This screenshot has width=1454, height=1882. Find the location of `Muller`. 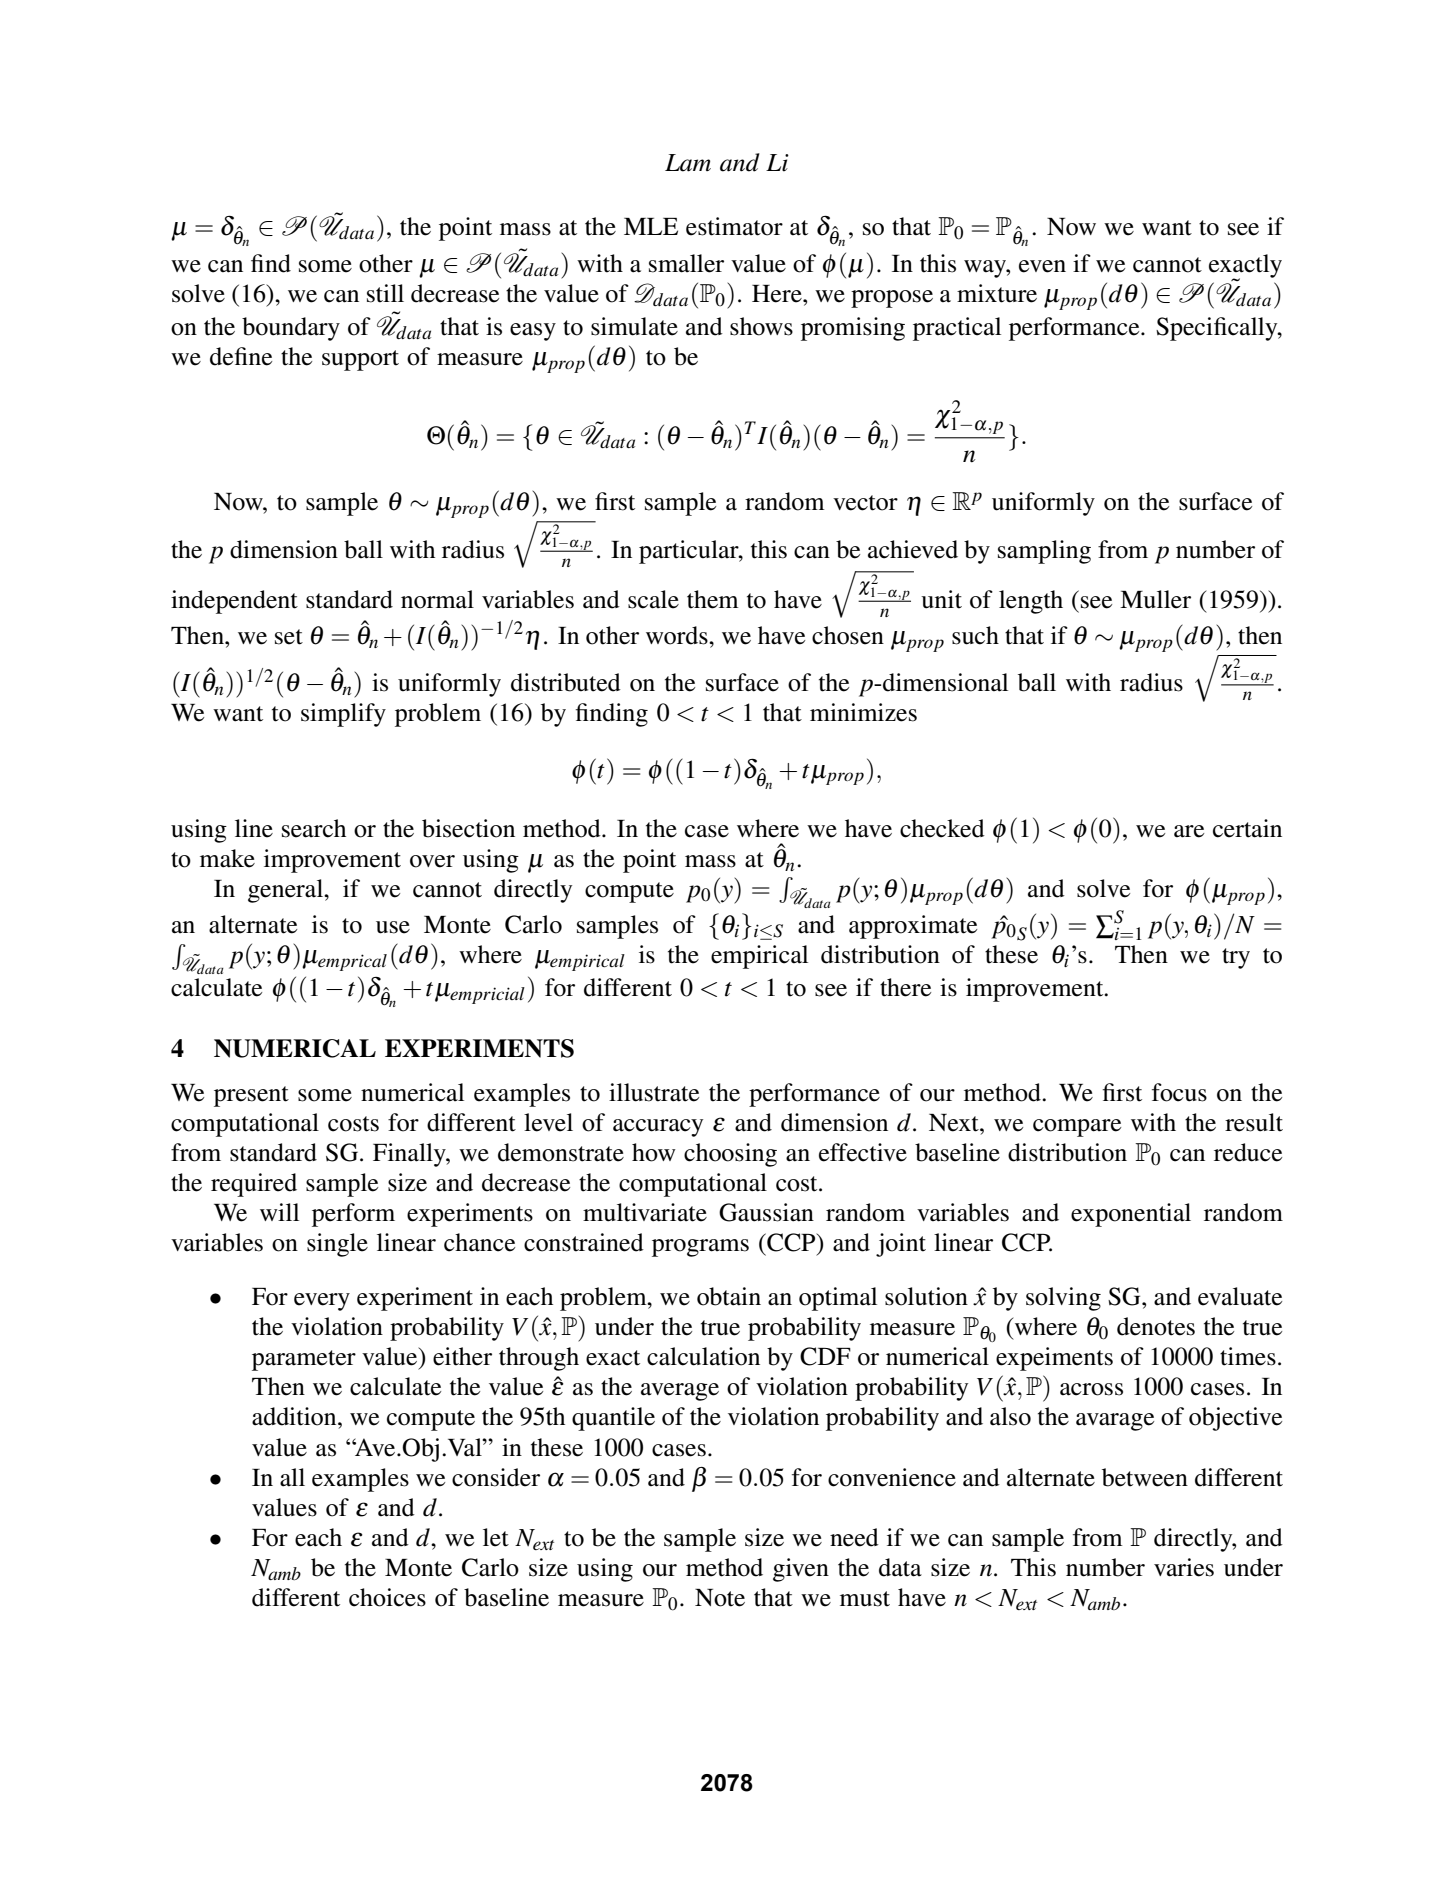

Muller is located at coordinates (1155, 599).
